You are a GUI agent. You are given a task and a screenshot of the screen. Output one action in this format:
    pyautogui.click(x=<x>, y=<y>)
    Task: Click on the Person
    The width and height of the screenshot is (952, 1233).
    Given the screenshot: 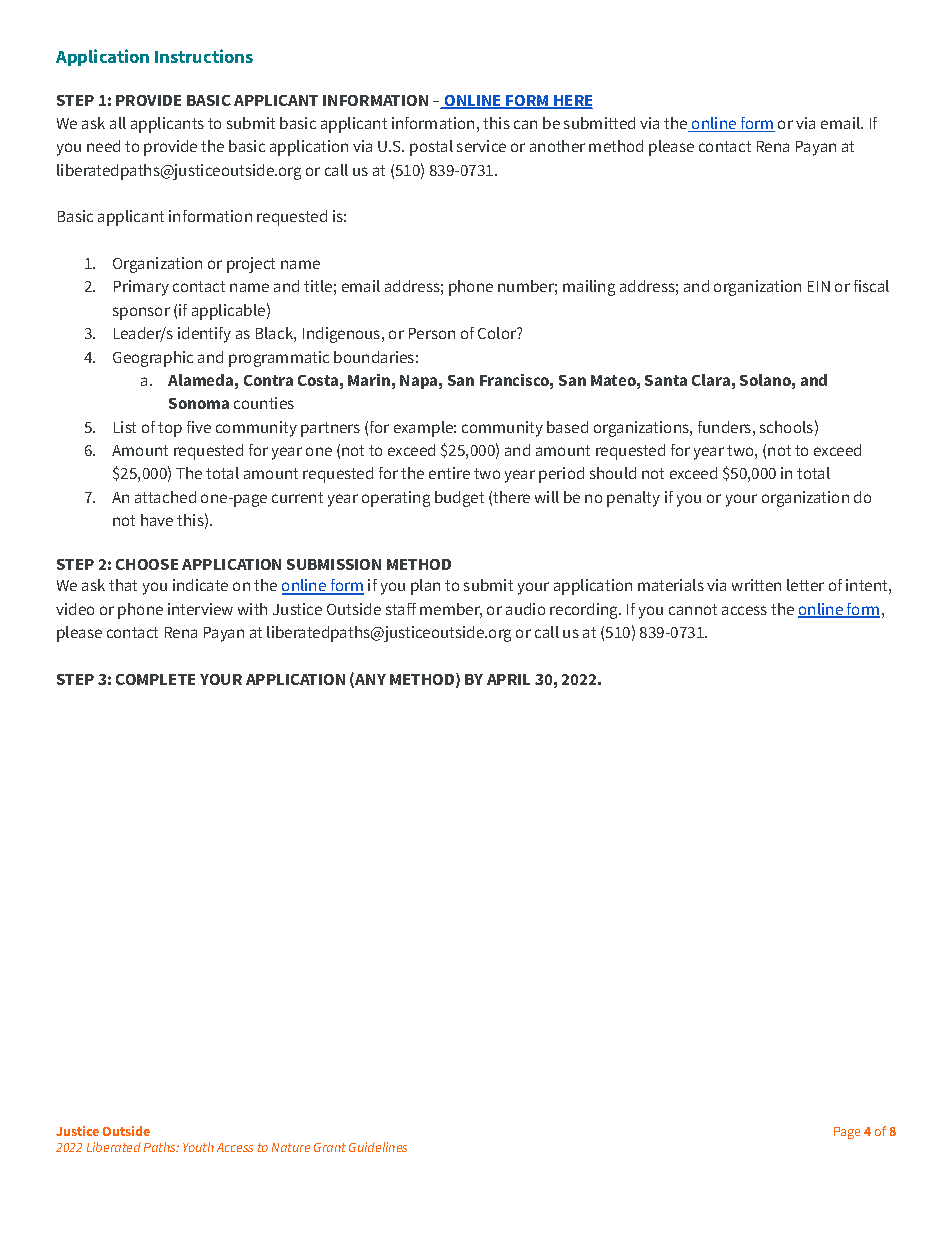 What is the action you would take?
    pyautogui.click(x=432, y=333)
